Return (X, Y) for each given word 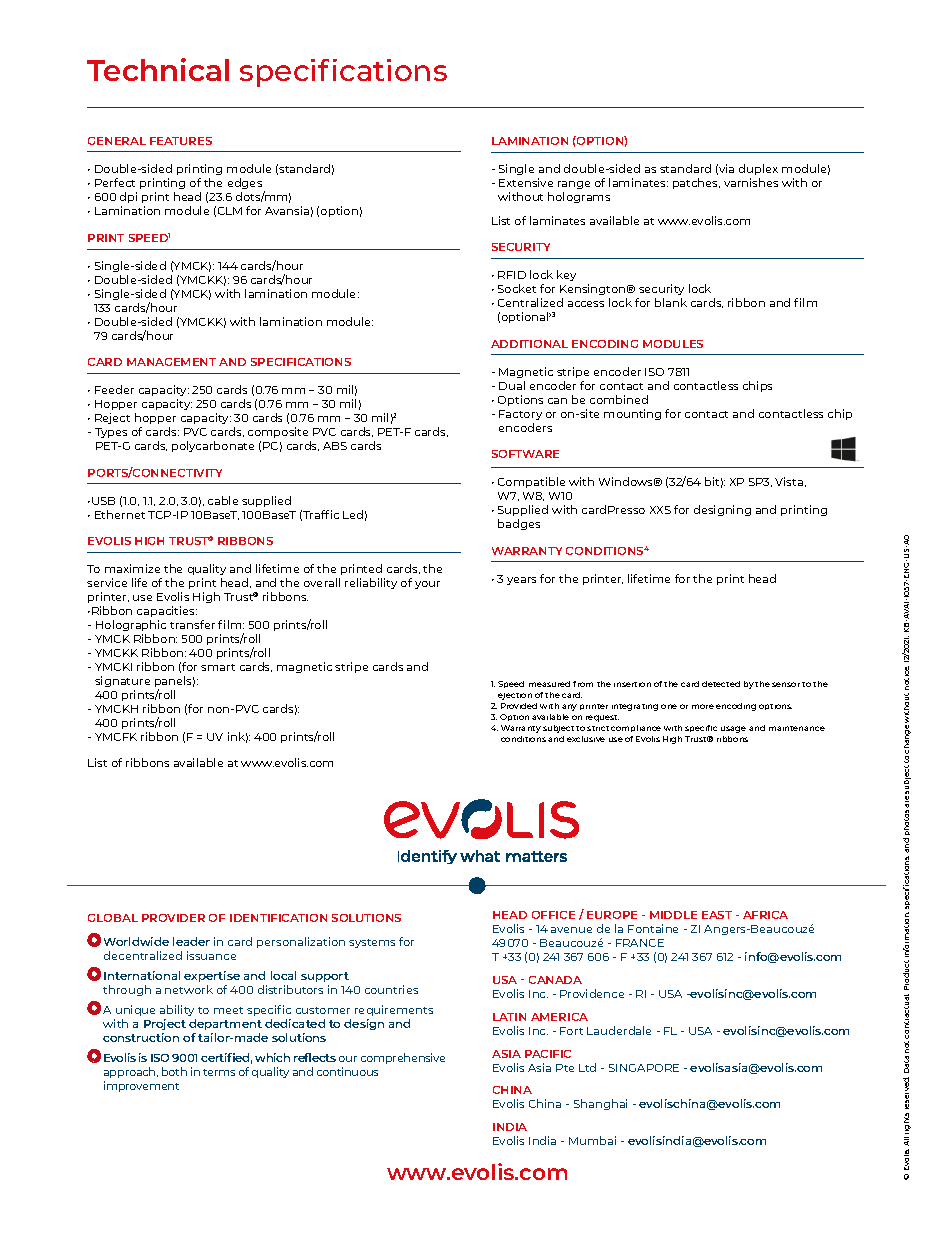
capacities (167, 613)
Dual (512, 385)
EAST (717, 915)
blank (671, 302)
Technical (158, 69)
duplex (758, 169)
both (174, 1071)
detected (721, 684)
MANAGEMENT (171, 362)
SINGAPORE (644, 1068)
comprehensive (403, 1058)
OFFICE (553, 915)
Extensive (526, 182)
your (427, 585)
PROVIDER (173, 918)
